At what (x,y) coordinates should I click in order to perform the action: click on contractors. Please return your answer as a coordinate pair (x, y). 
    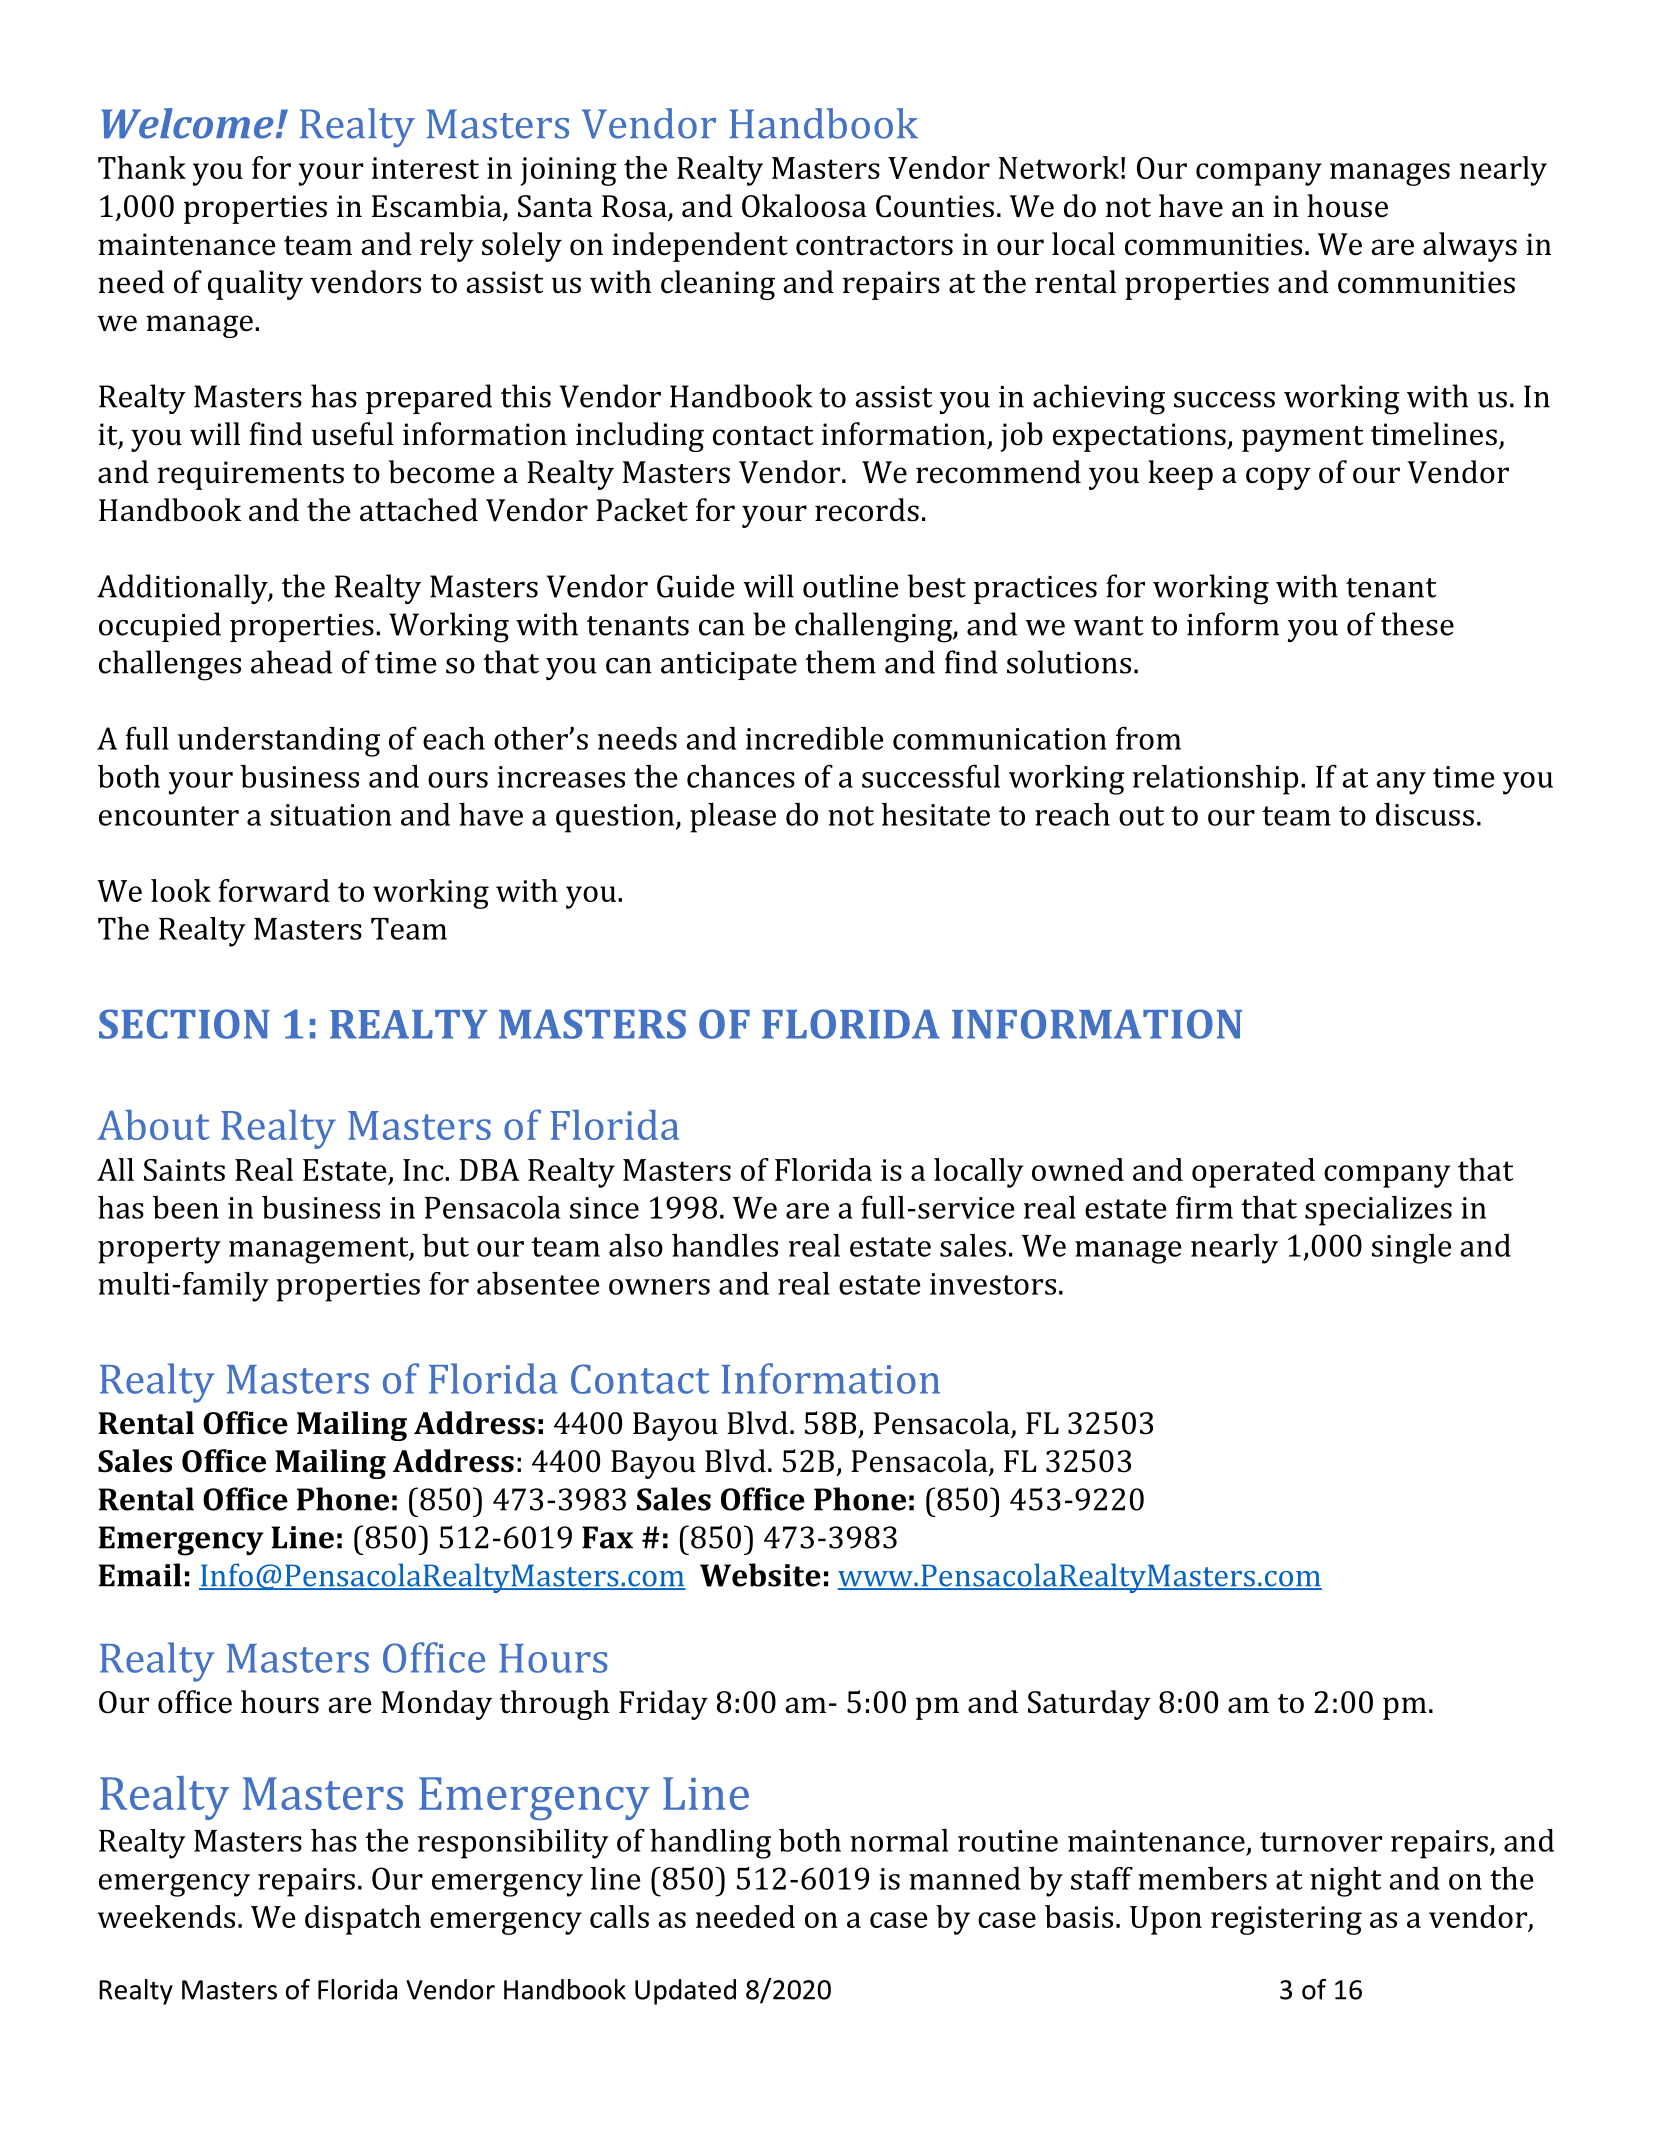
    Looking at the image, I should click on (874, 246).
